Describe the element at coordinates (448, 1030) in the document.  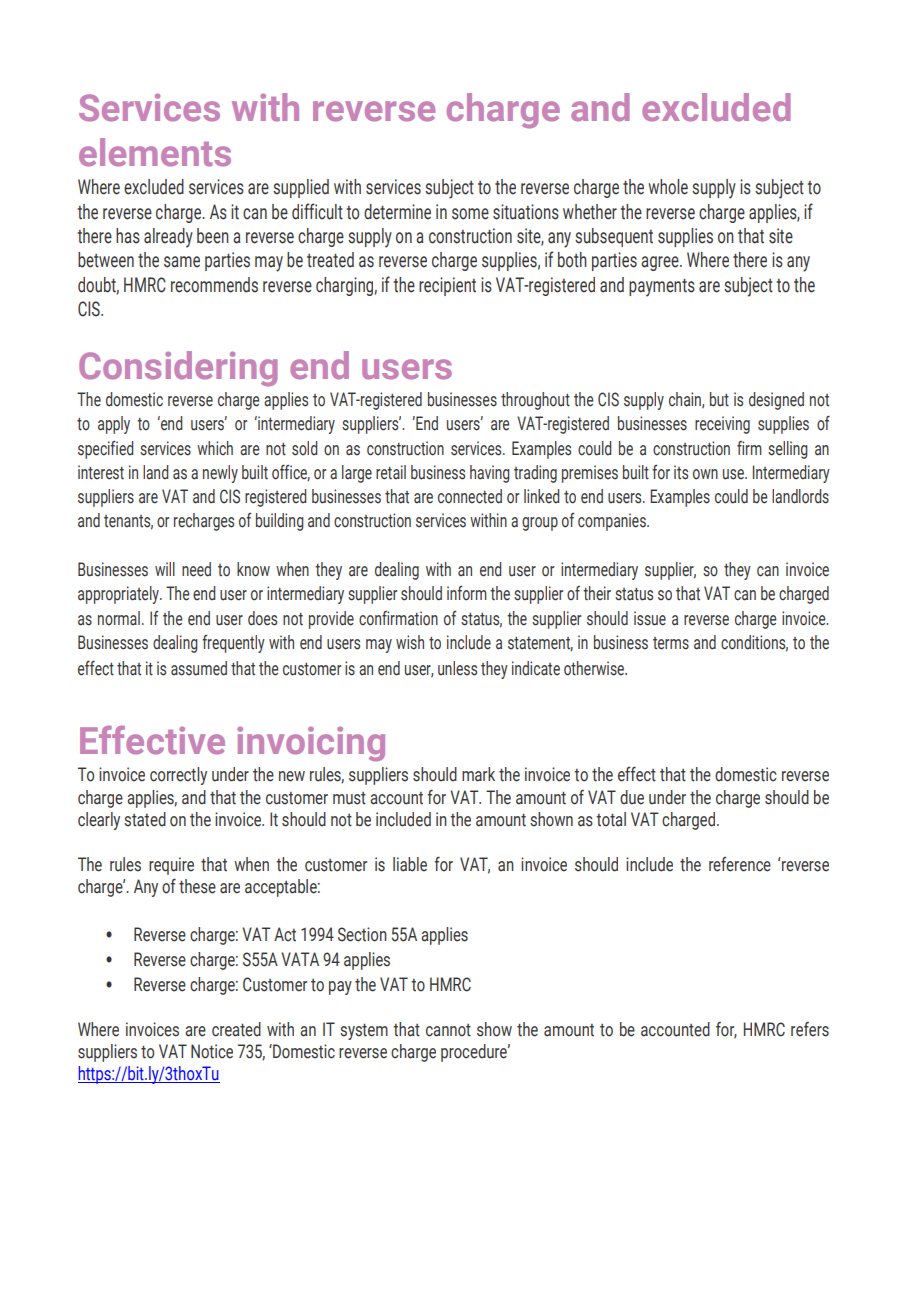
I see `cannot` at that location.
